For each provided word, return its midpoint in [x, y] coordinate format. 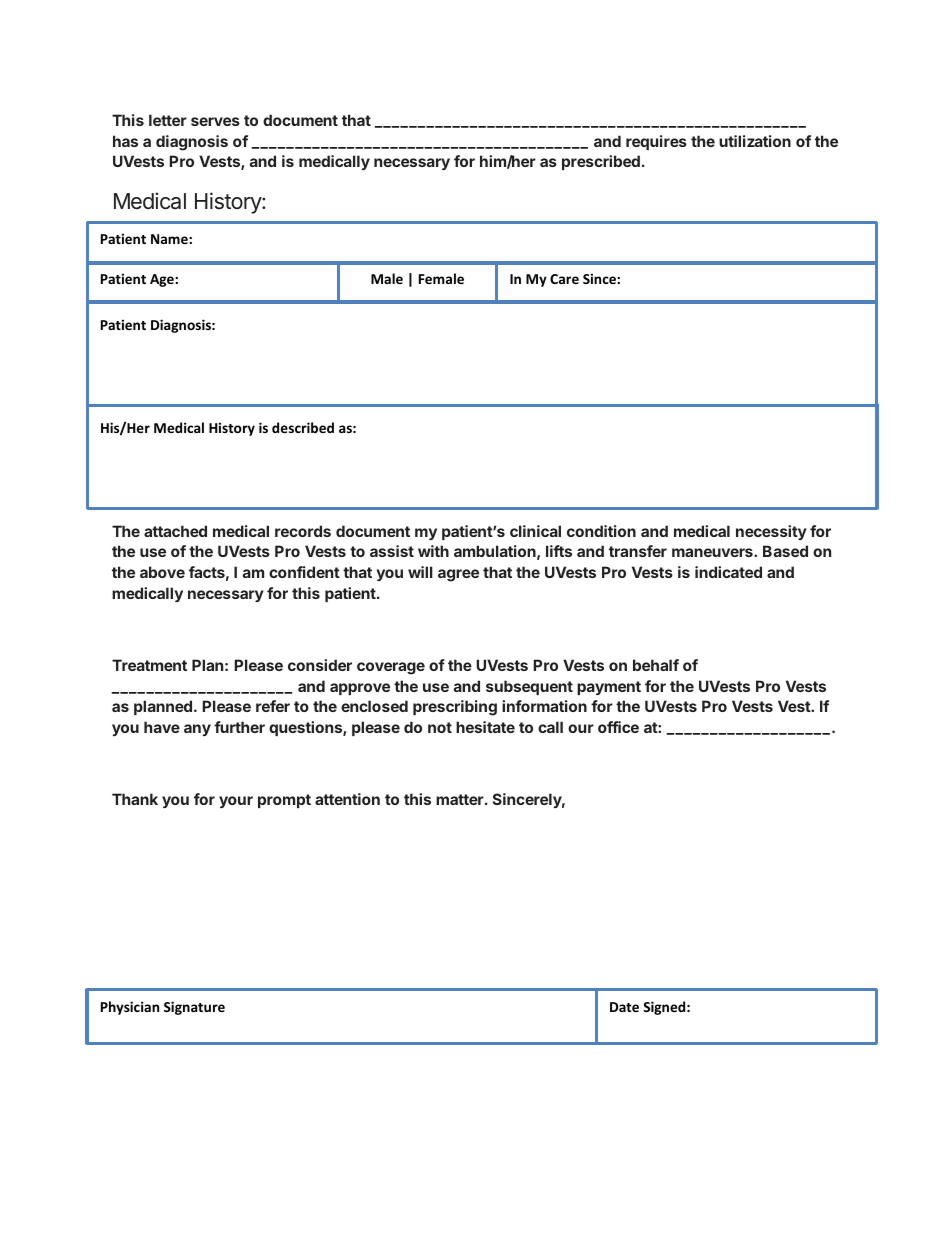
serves [215, 121]
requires [656, 142]
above [162, 572]
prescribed [601, 162]
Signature [194, 1008]
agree [458, 575]
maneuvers [713, 552]
